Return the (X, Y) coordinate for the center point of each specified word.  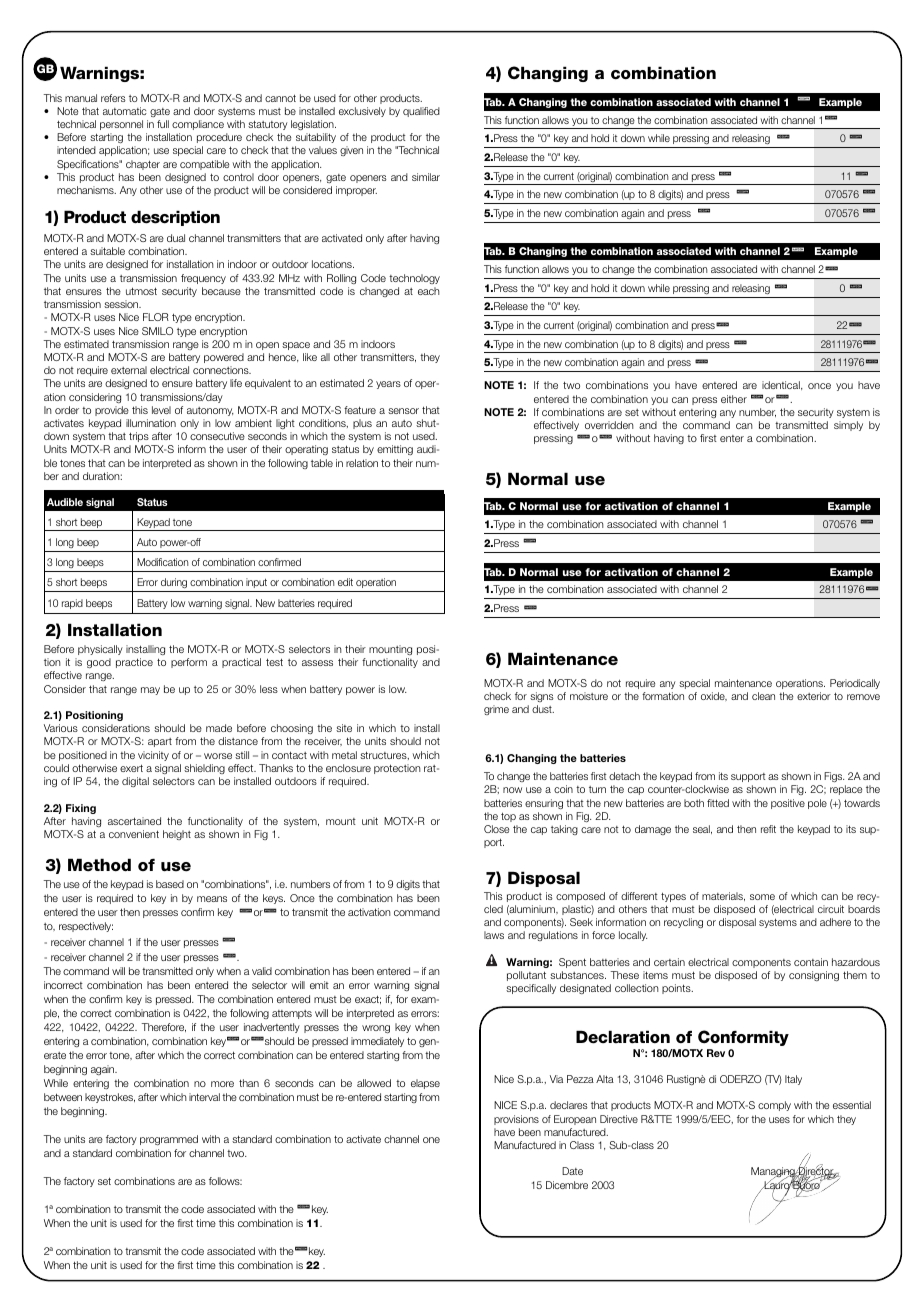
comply (774, 1106)
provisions (516, 1120)
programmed (169, 1140)
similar (426, 177)
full (163, 124)
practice (134, 663)
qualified (421, 112)
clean (763, 696)
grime (496, 710)
